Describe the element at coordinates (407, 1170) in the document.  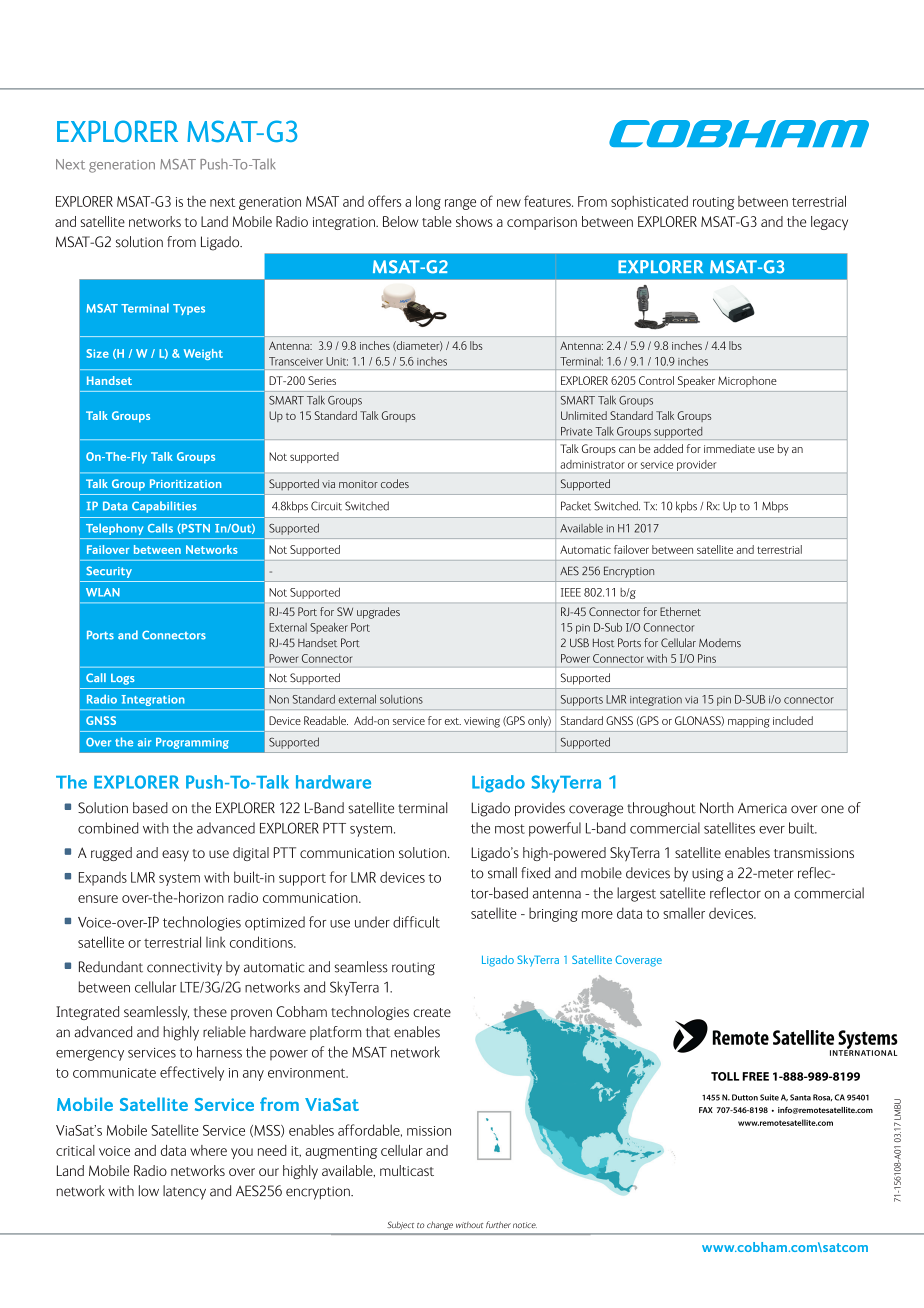
I see `multicast` at that location.
